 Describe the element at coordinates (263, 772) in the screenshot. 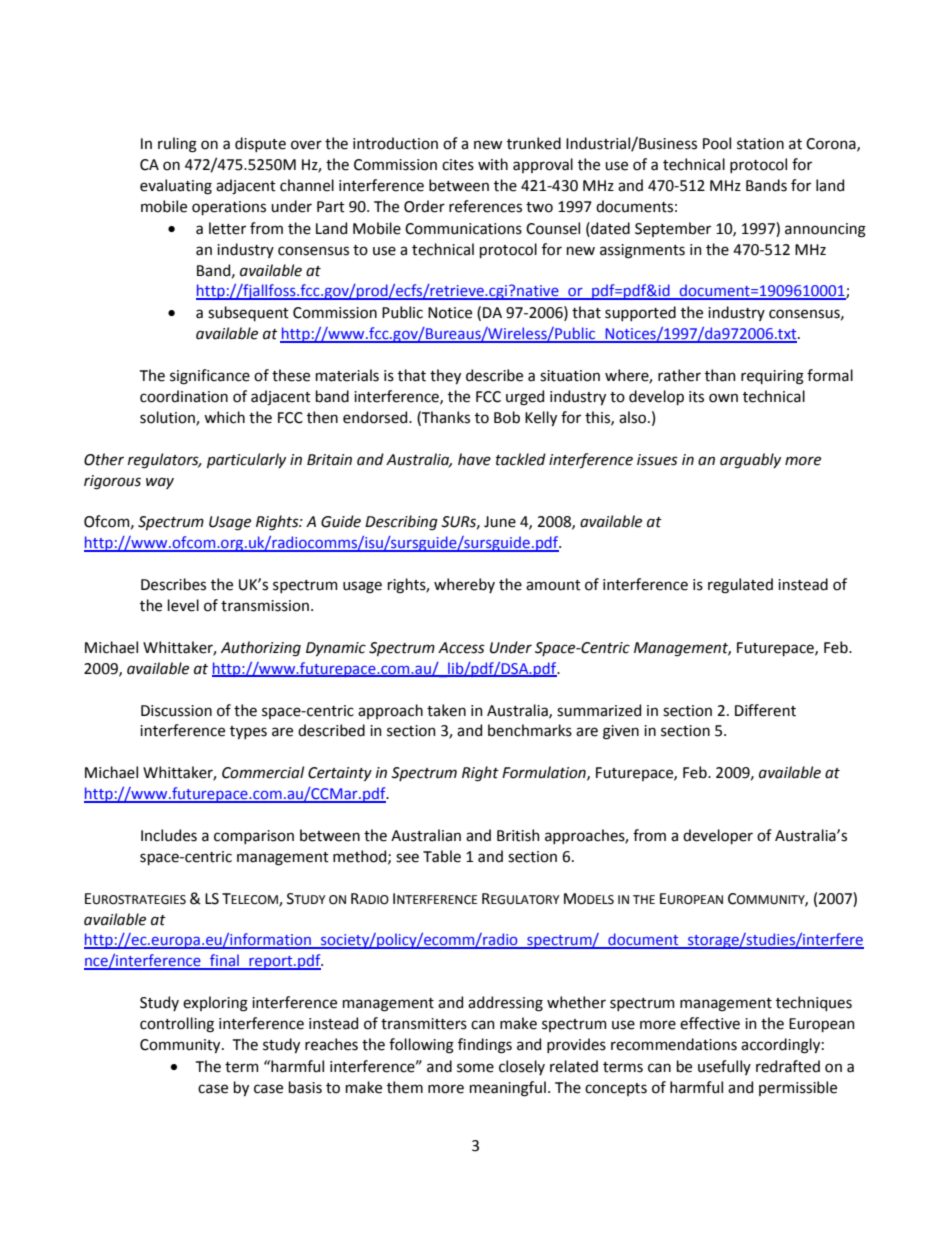

I see `Commercial` at that location.
